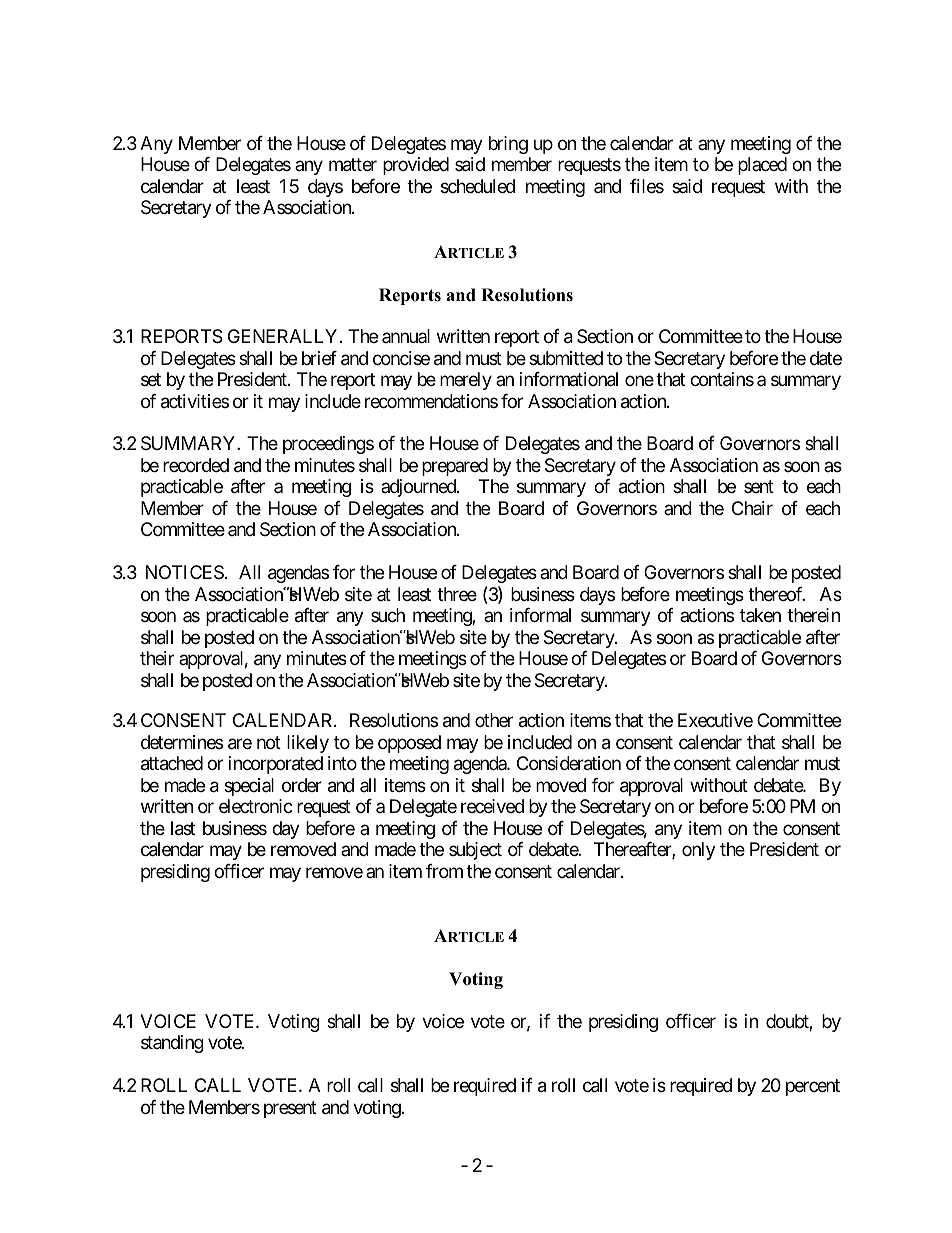 This document has height=1233, width=952. What do you see at coordinates (172, 1044) in the document?
I see `standing` at bounding box center [172, 1044].
